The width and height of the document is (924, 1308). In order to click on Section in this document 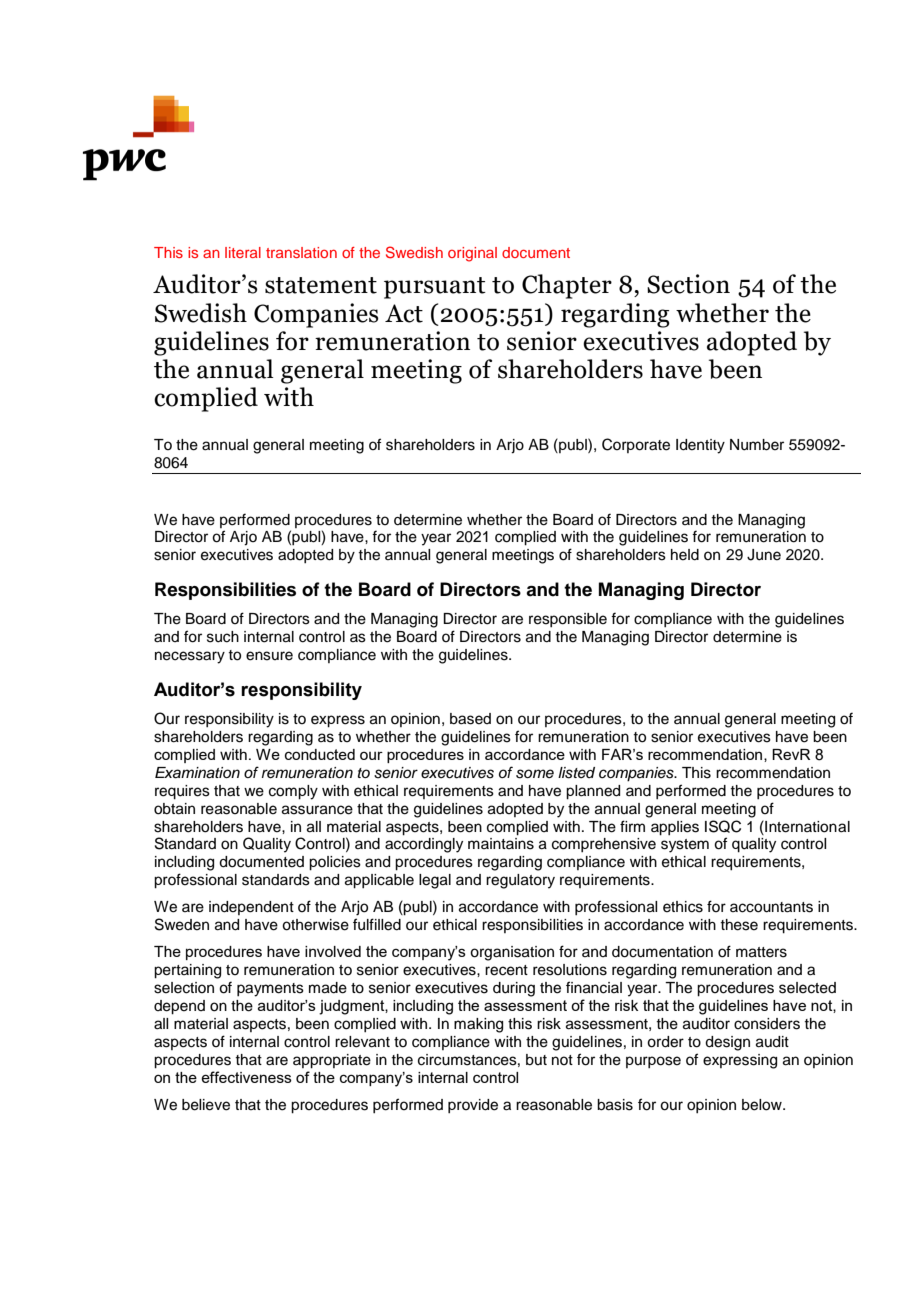, I will do `click(688, 284)`.
